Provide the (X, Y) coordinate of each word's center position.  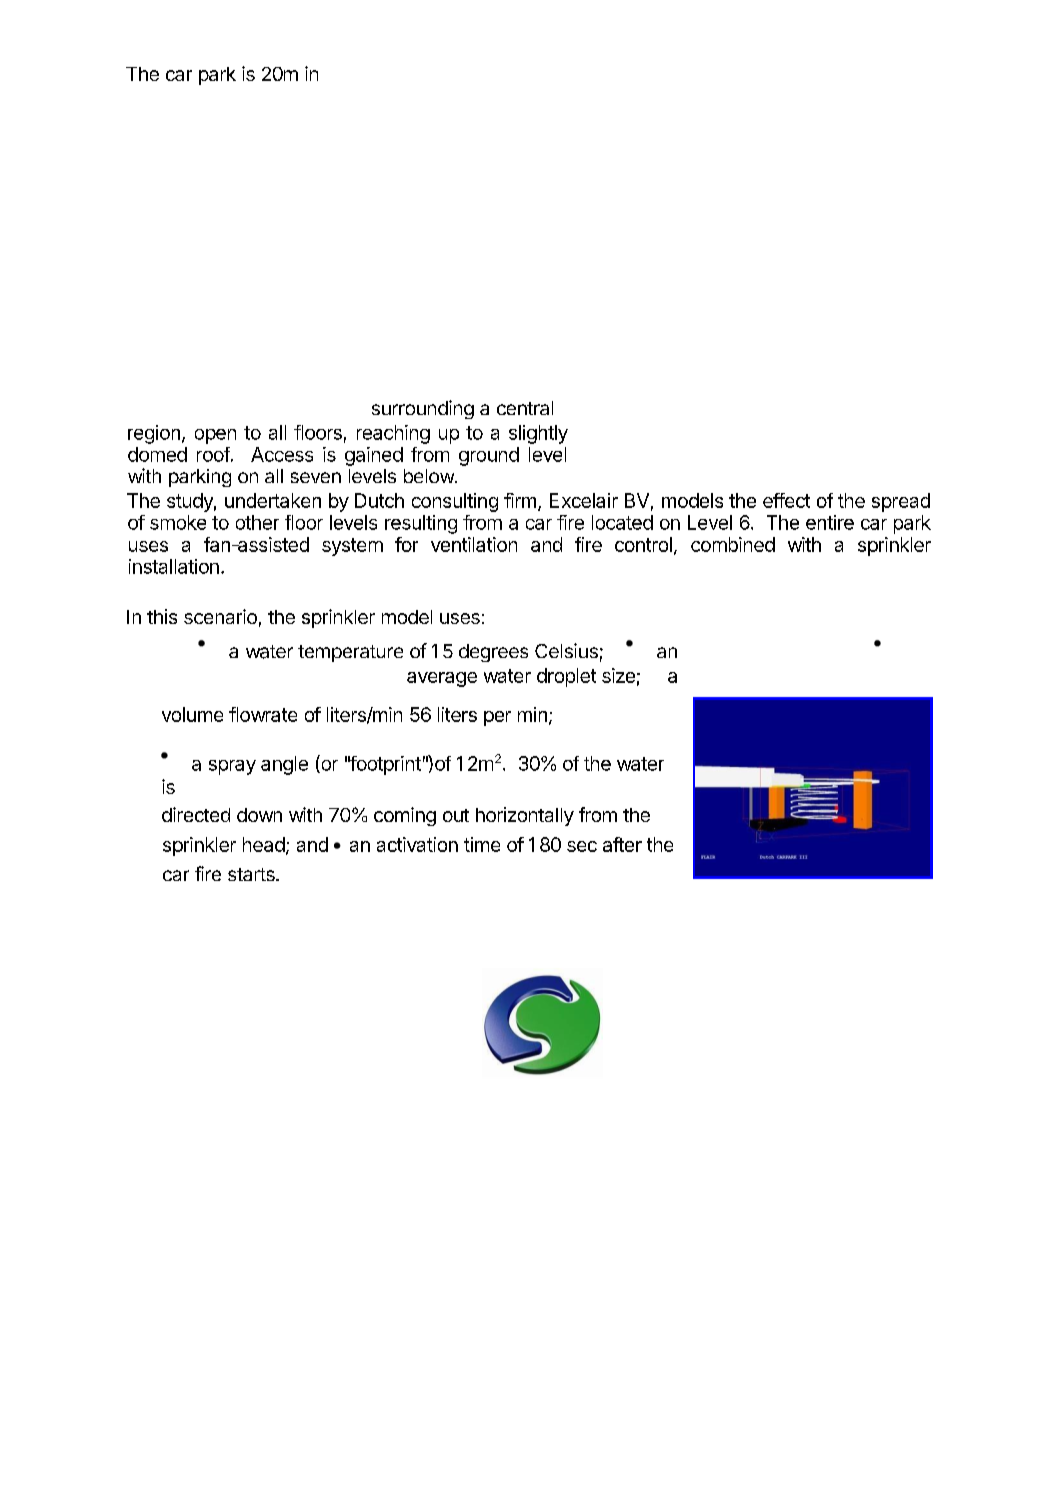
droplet (566, 677)
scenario (220, 616)
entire (830, 522)
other (257, 522)
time (482, 844)
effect (786, 500)
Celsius (566, 650)
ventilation (474, 544)
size (618, 675)
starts (252, 874)
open (215, 436)
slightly (538, 434)
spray (232, 767)
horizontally (525, 816)
